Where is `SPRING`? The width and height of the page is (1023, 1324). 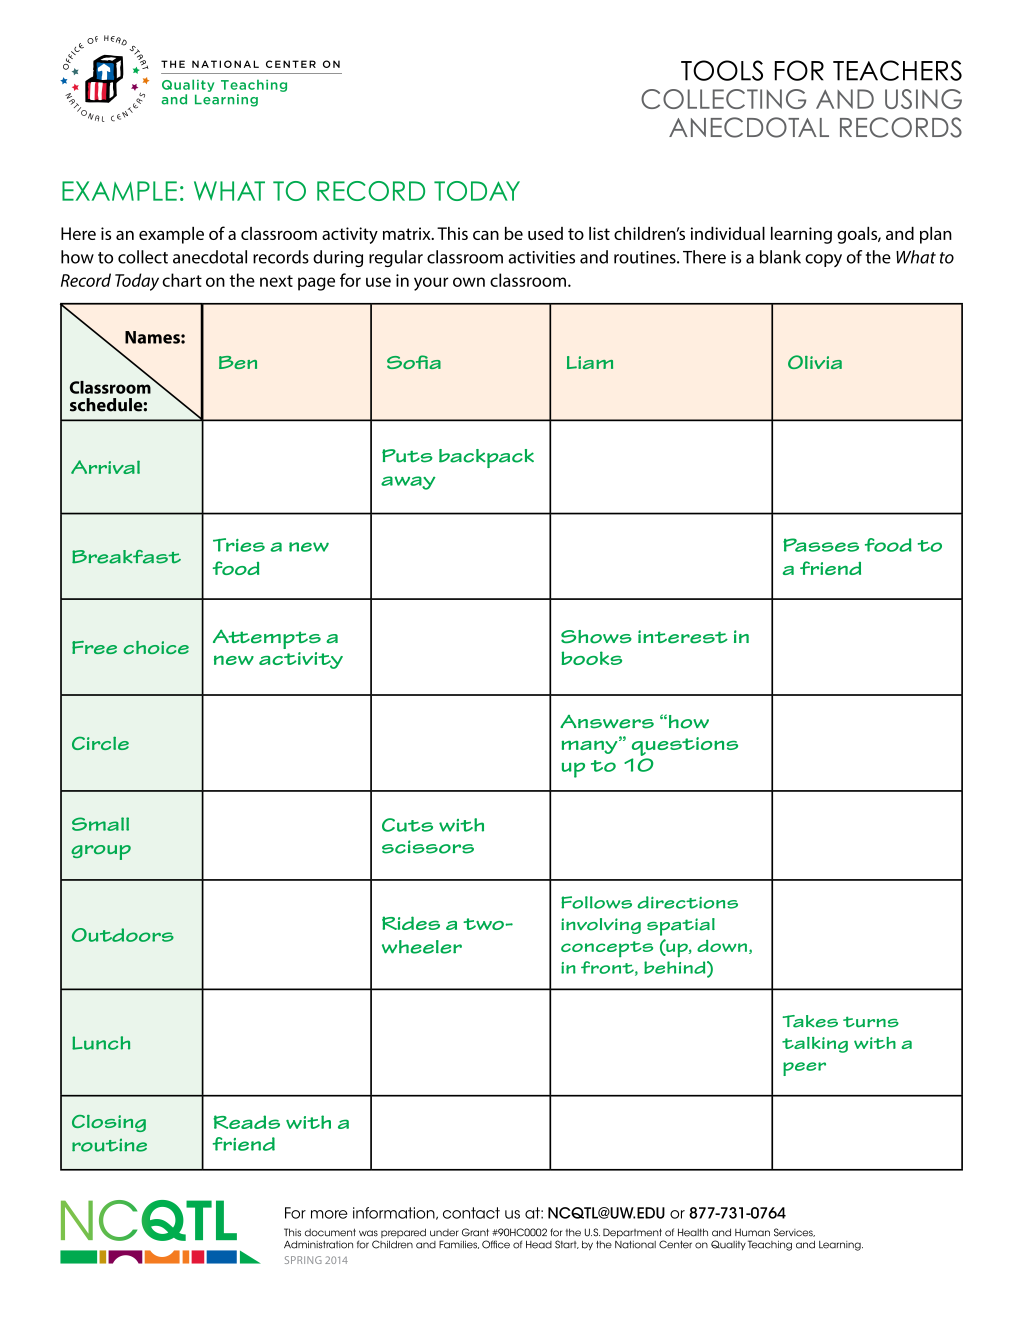 SPRING is located at coordinates (303, 1260).
